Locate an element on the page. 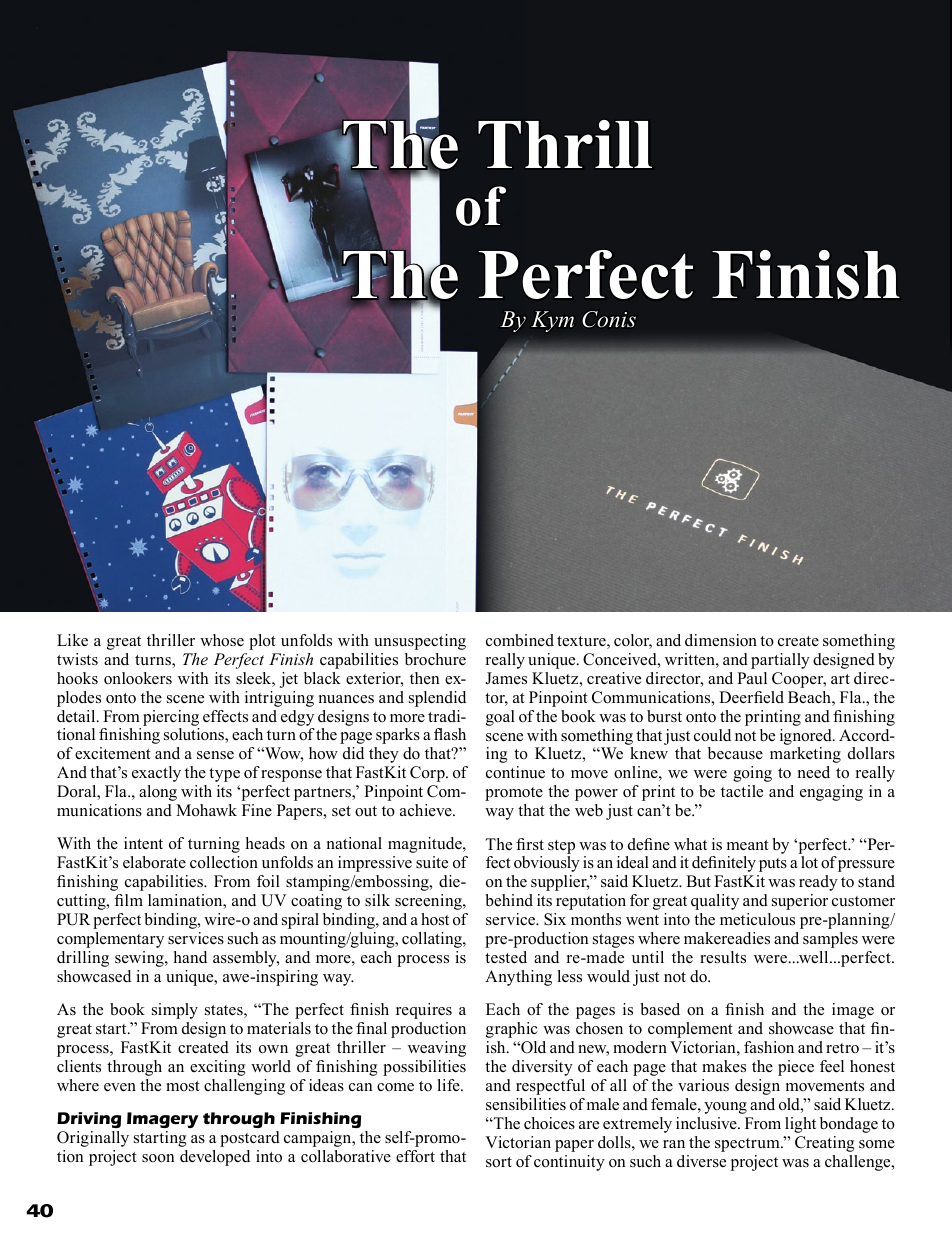 This document has height=1237, width=952. flash is located at coordinates (450, 734).
